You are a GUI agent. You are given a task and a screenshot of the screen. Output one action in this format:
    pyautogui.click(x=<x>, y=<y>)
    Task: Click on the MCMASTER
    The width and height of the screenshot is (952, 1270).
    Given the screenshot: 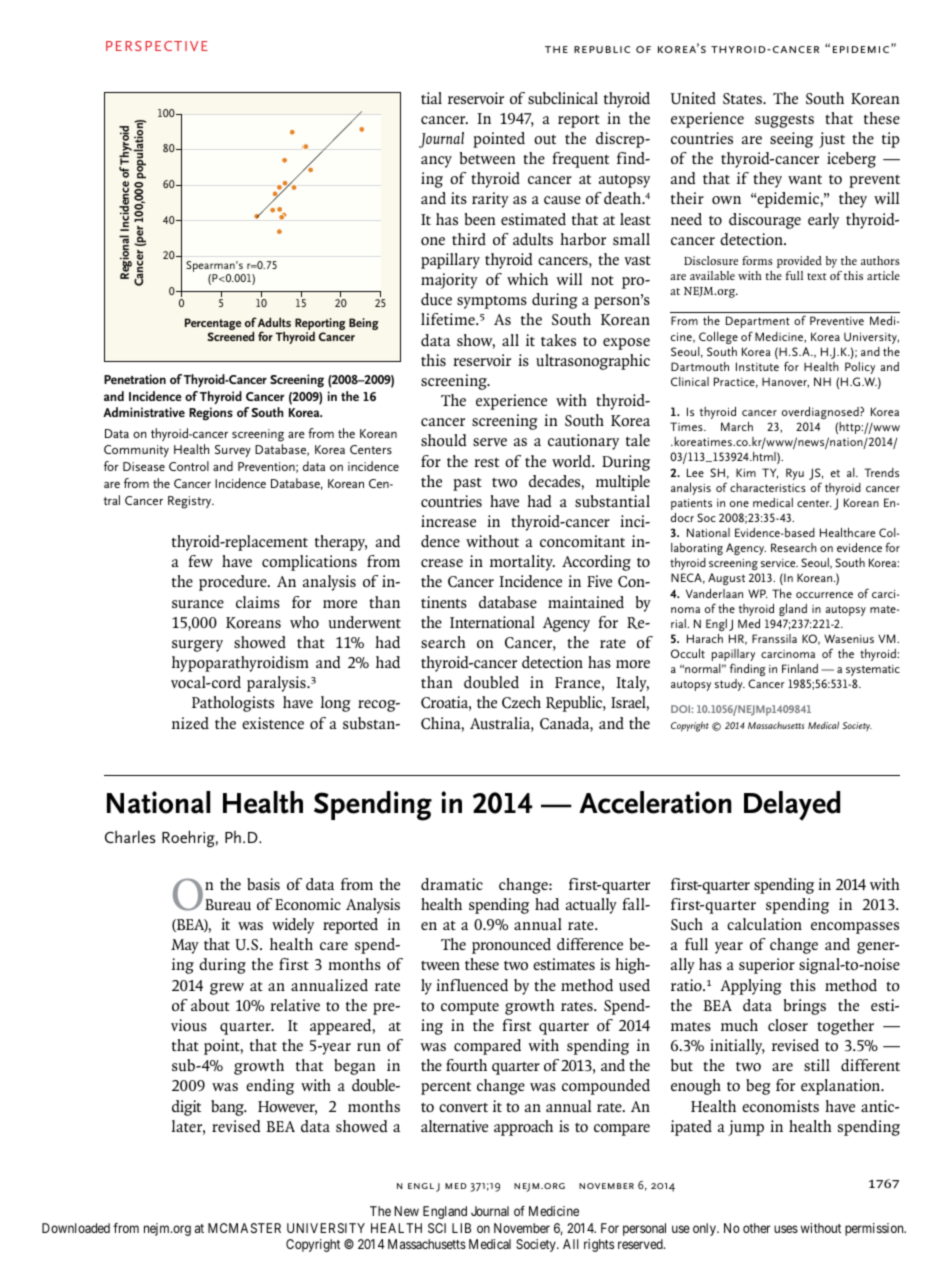 What is the action you would take?
    pyautogui.click(x=244, y=1228)
